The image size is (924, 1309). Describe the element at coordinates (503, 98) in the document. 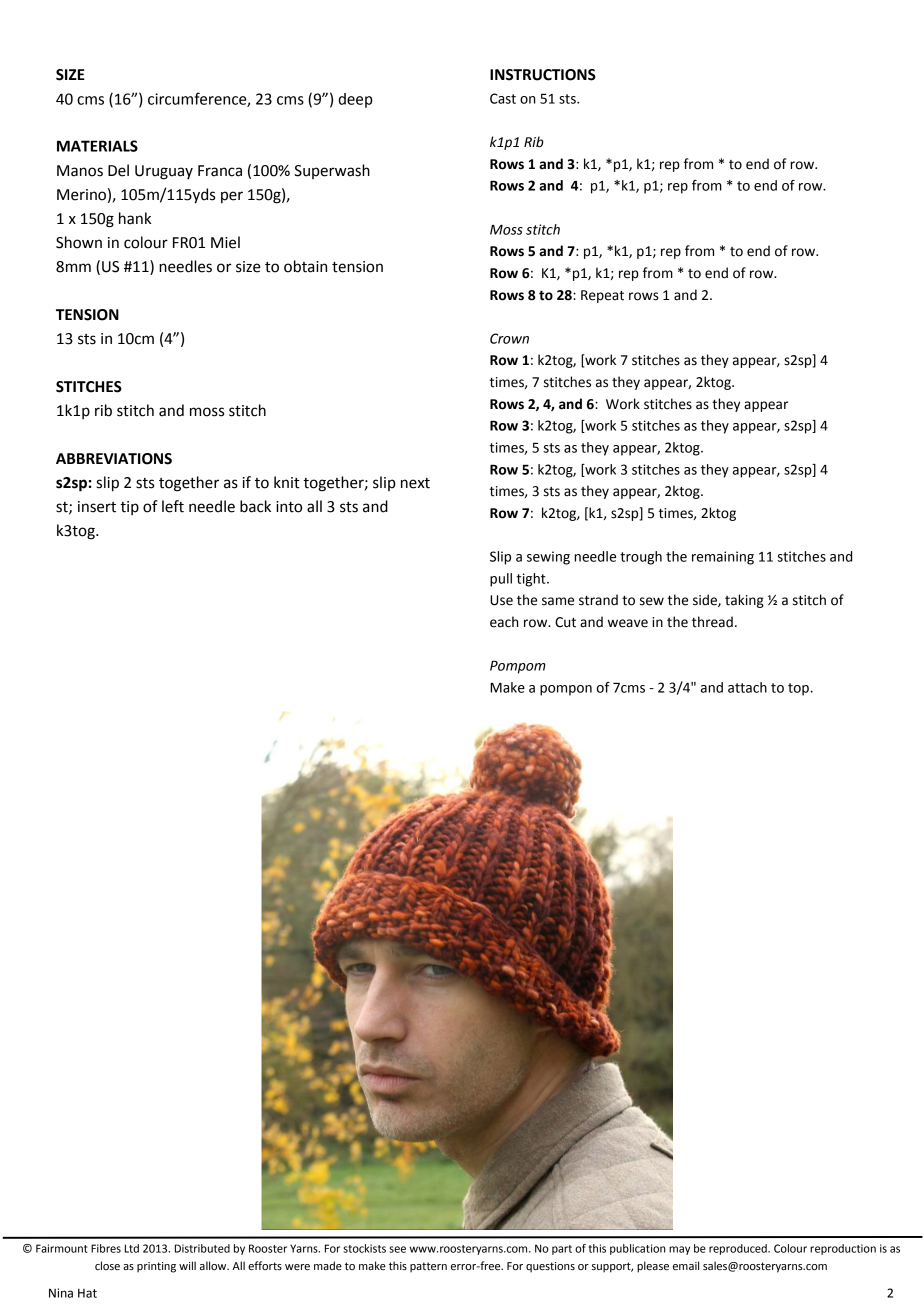

I see `Cast` at that location.
